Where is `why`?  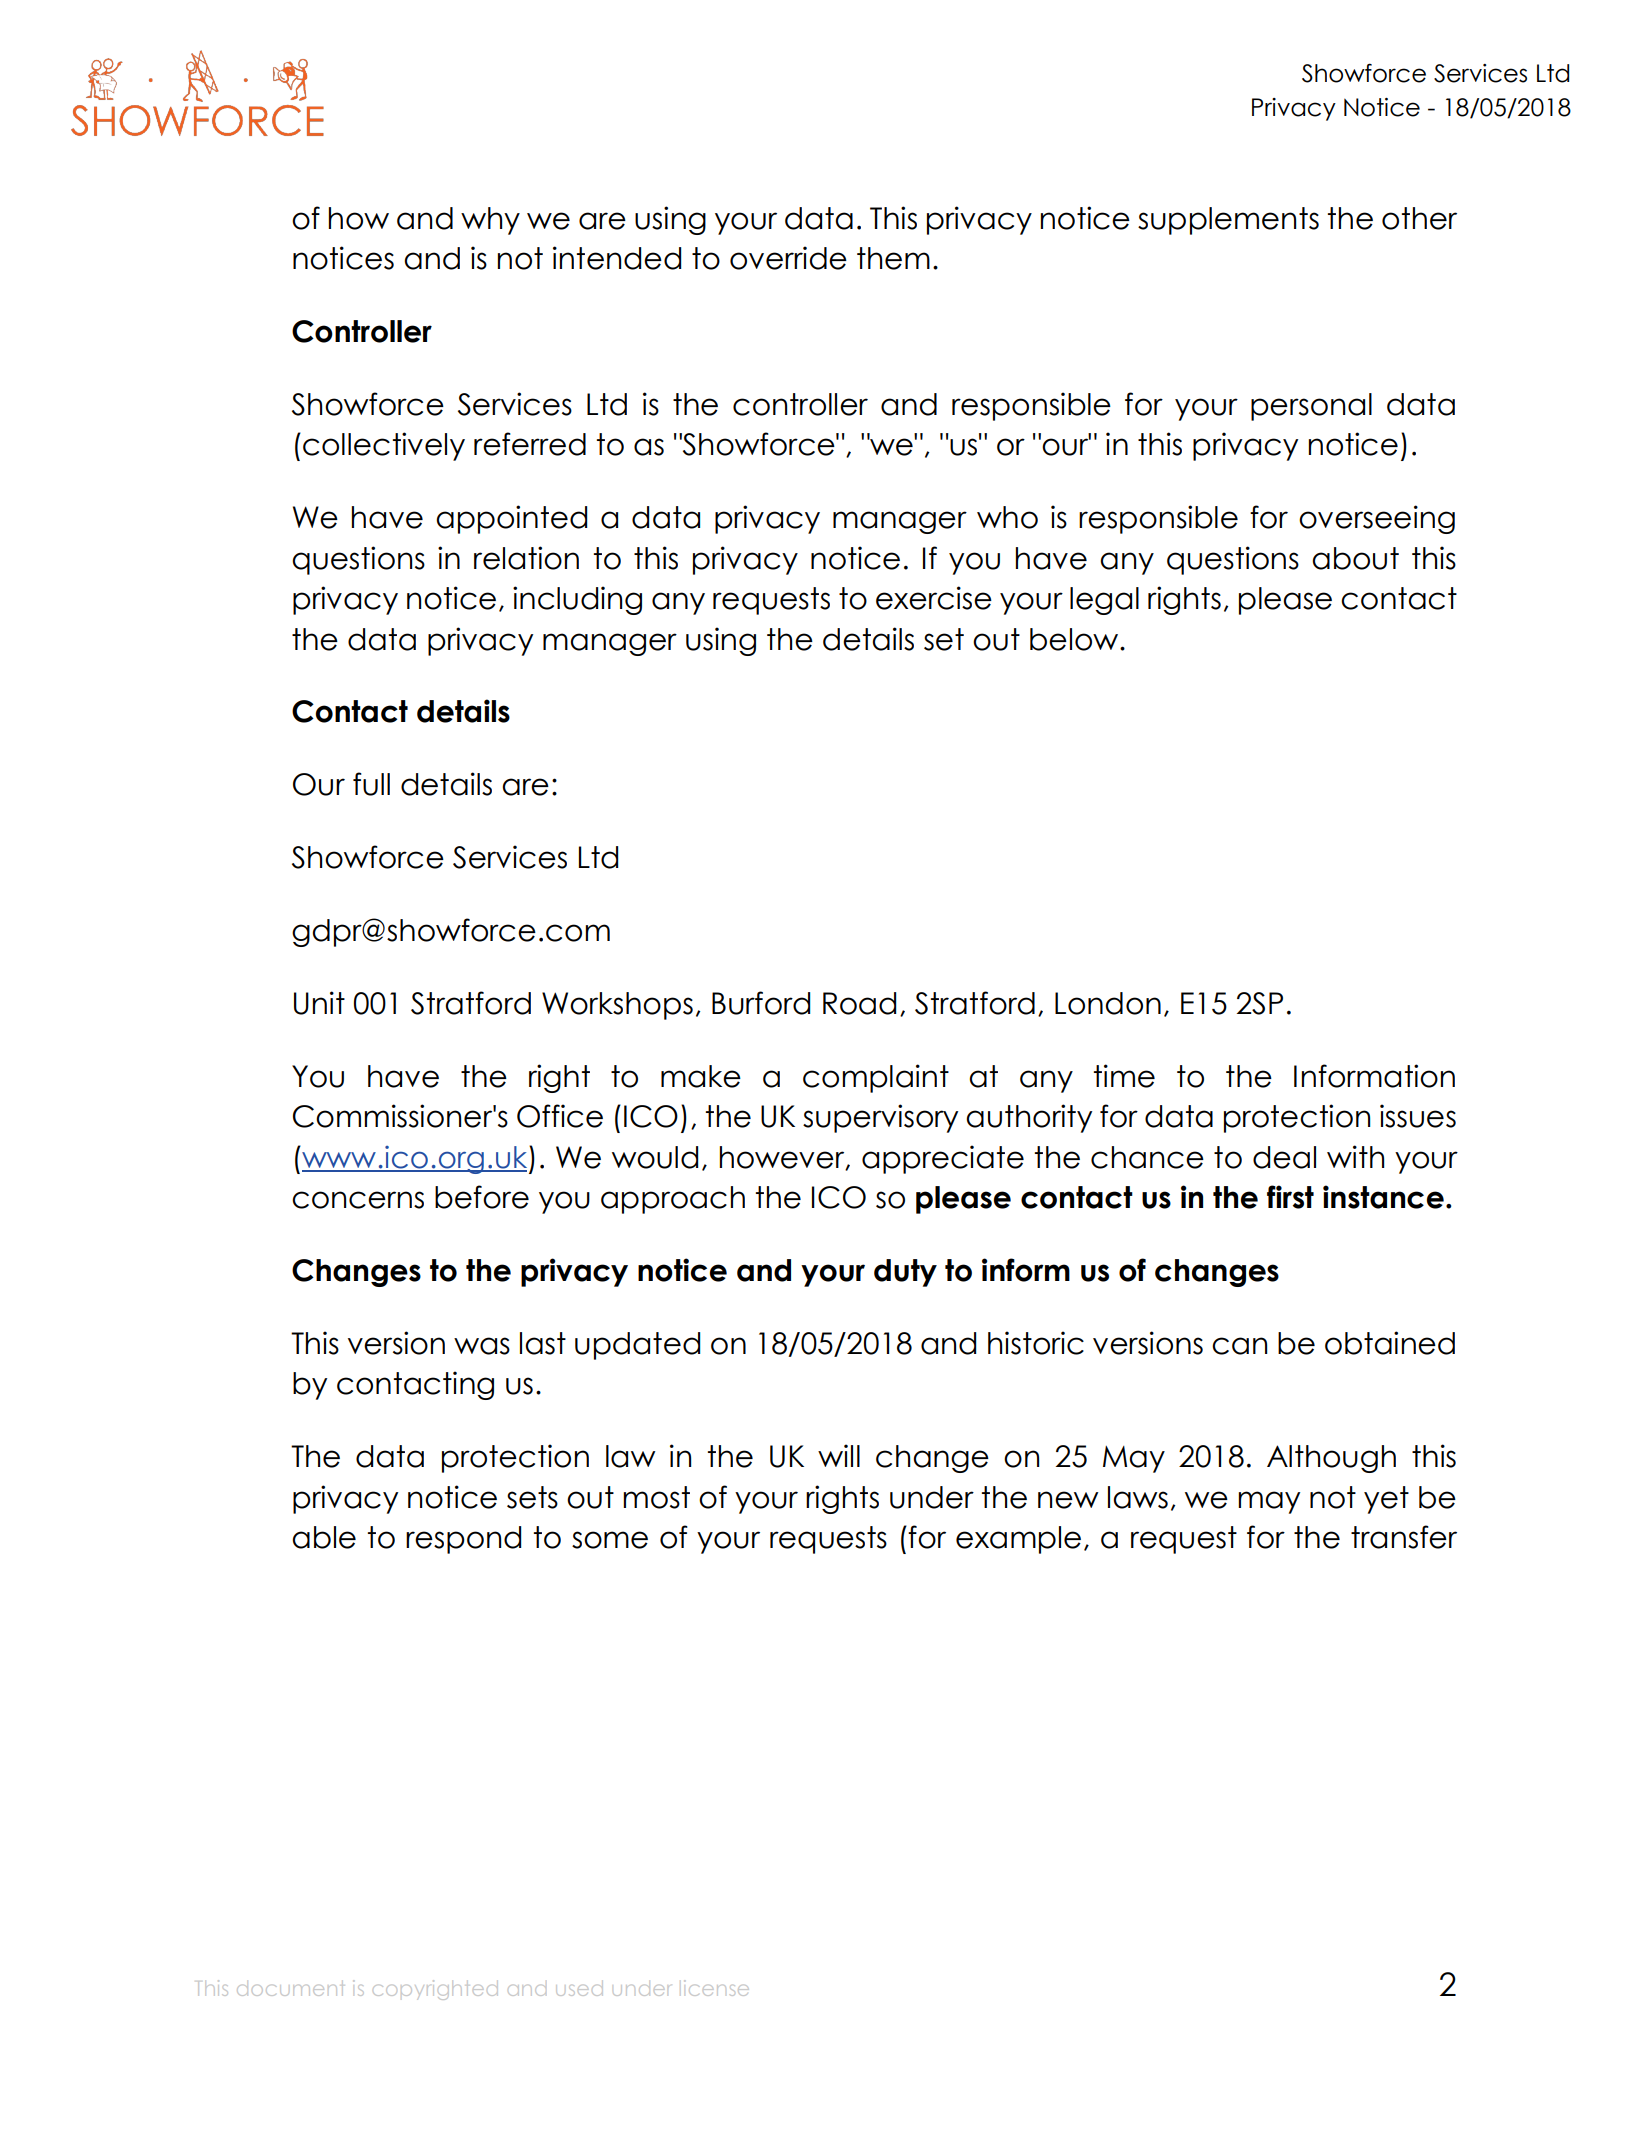 why is located at coordinates (490, 221).
